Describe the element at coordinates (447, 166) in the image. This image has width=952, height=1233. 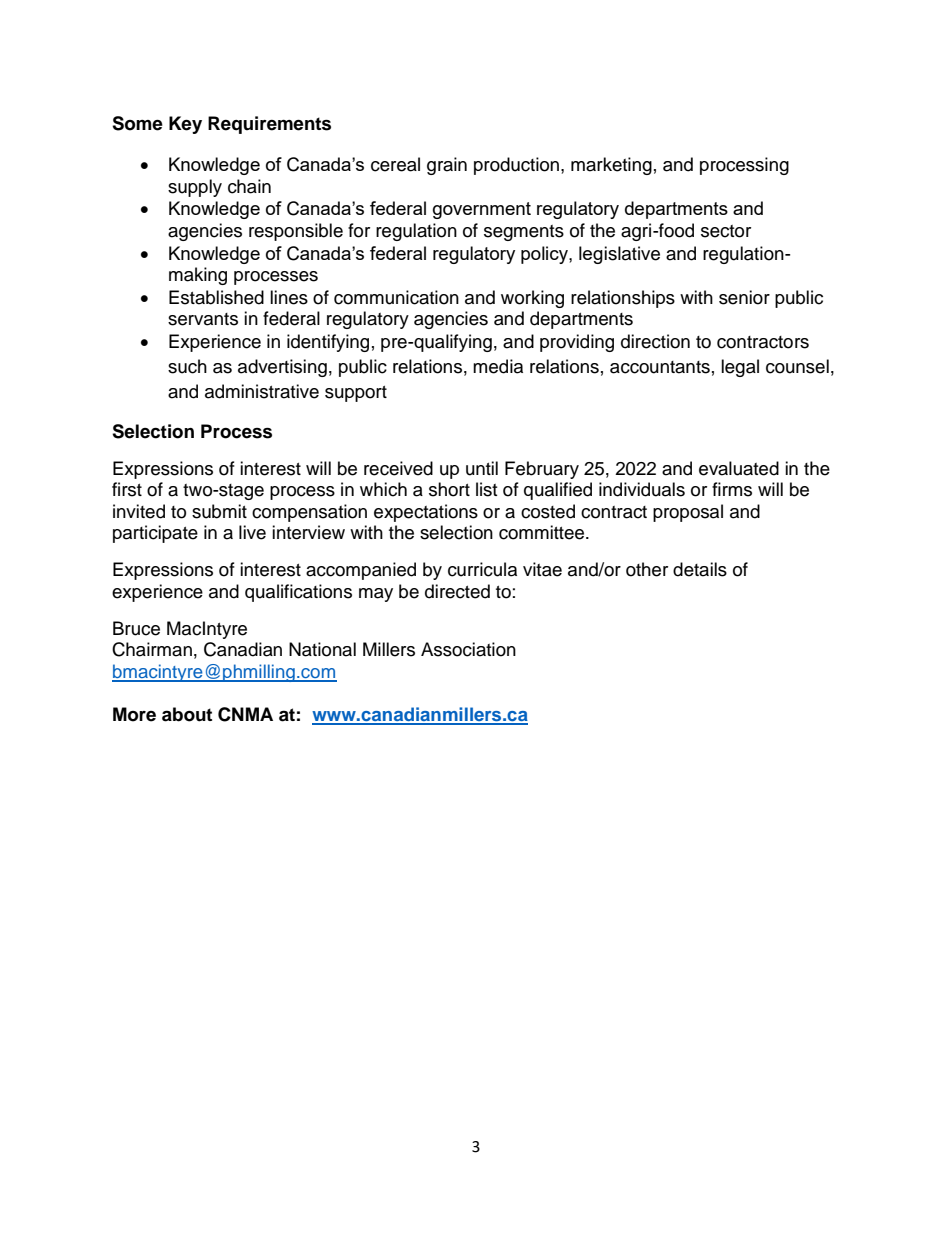
I see `grain` at that location.
